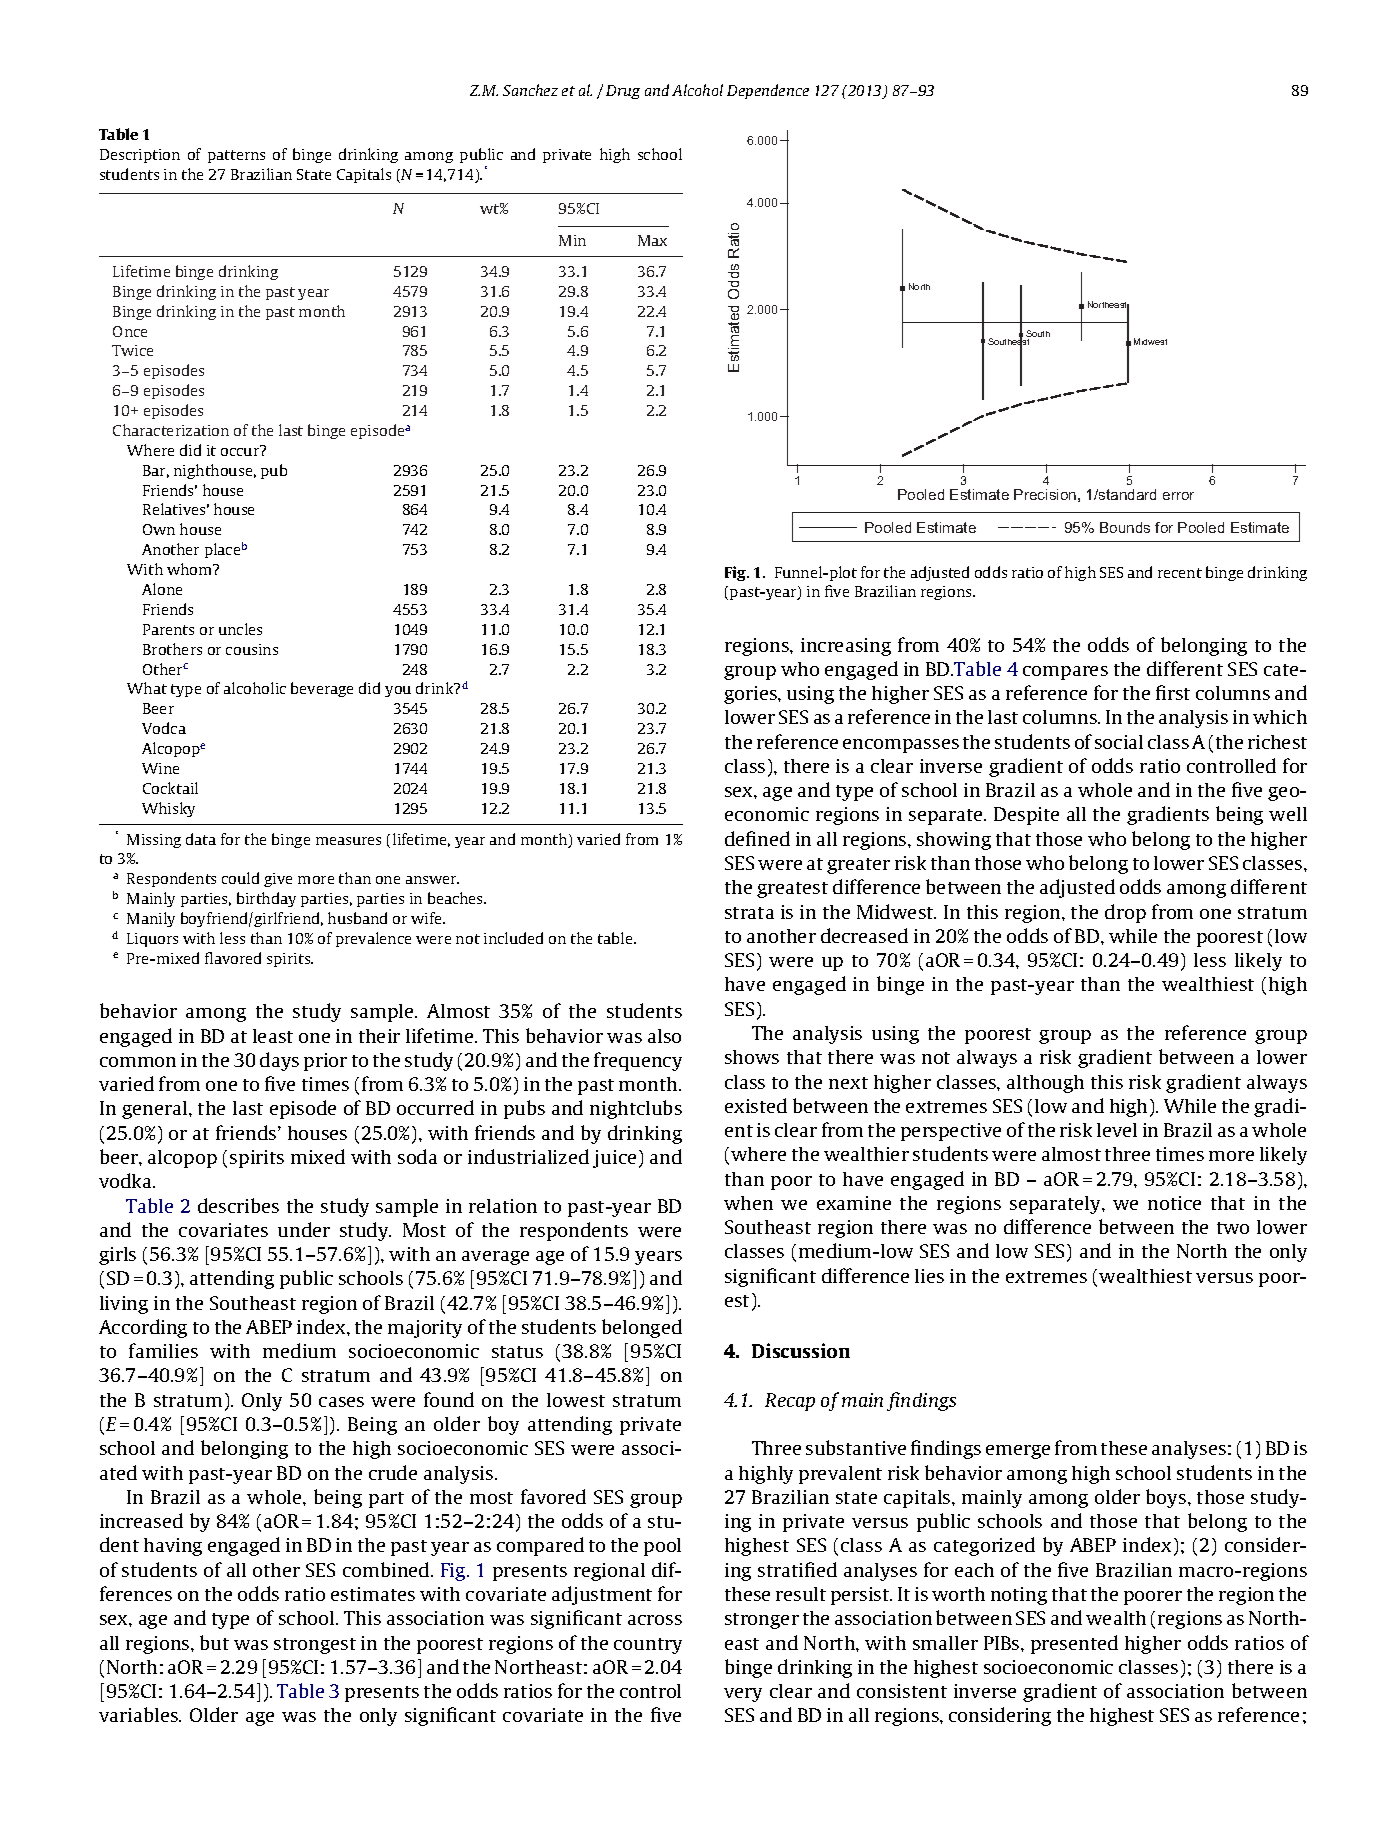 This document has height=1842, width=1381. What do you see at coordinates (266, 899) in the document?
I see `birthday` at bounding box center [266, 899].
